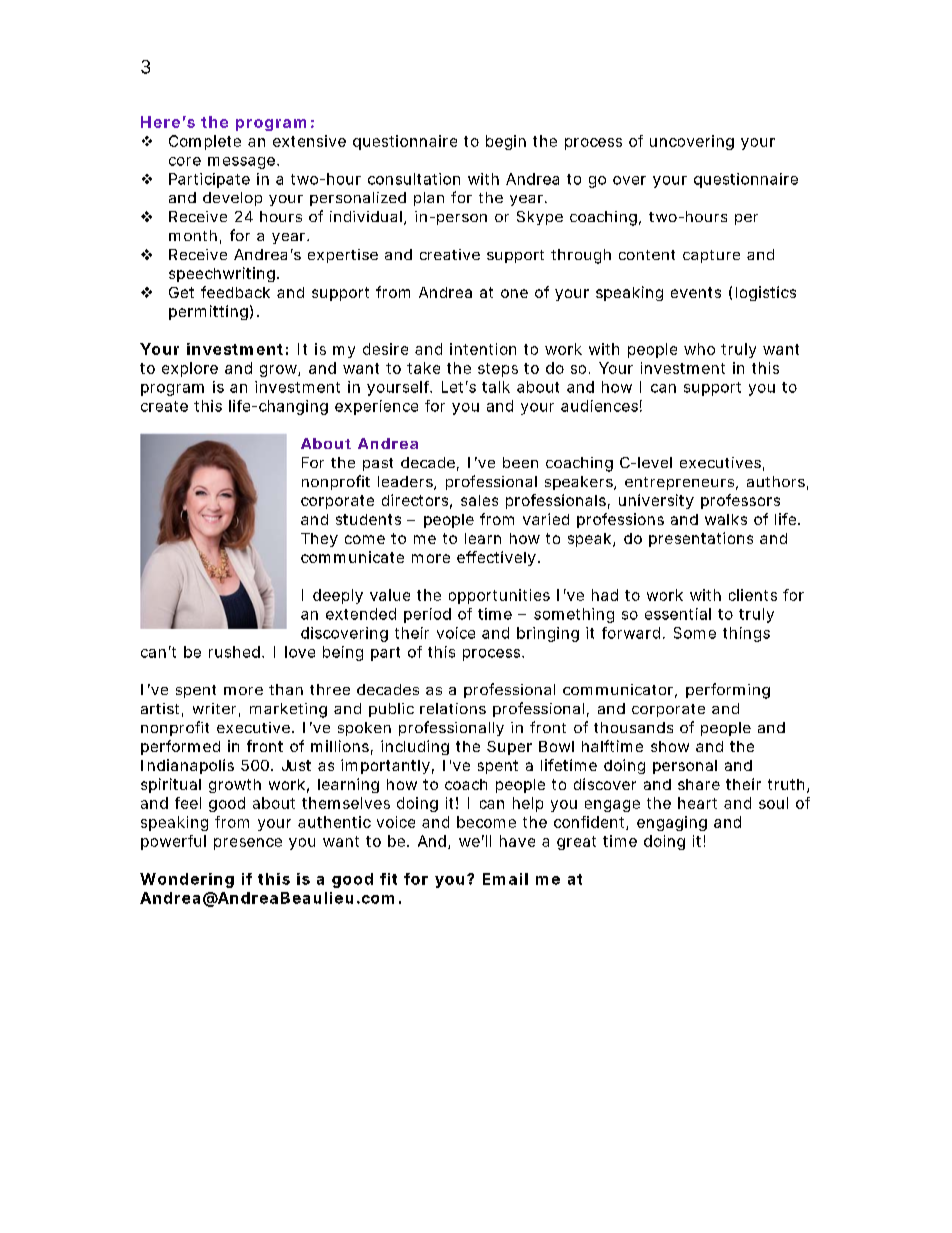  I want to click on rushed, so click(234, 652).
